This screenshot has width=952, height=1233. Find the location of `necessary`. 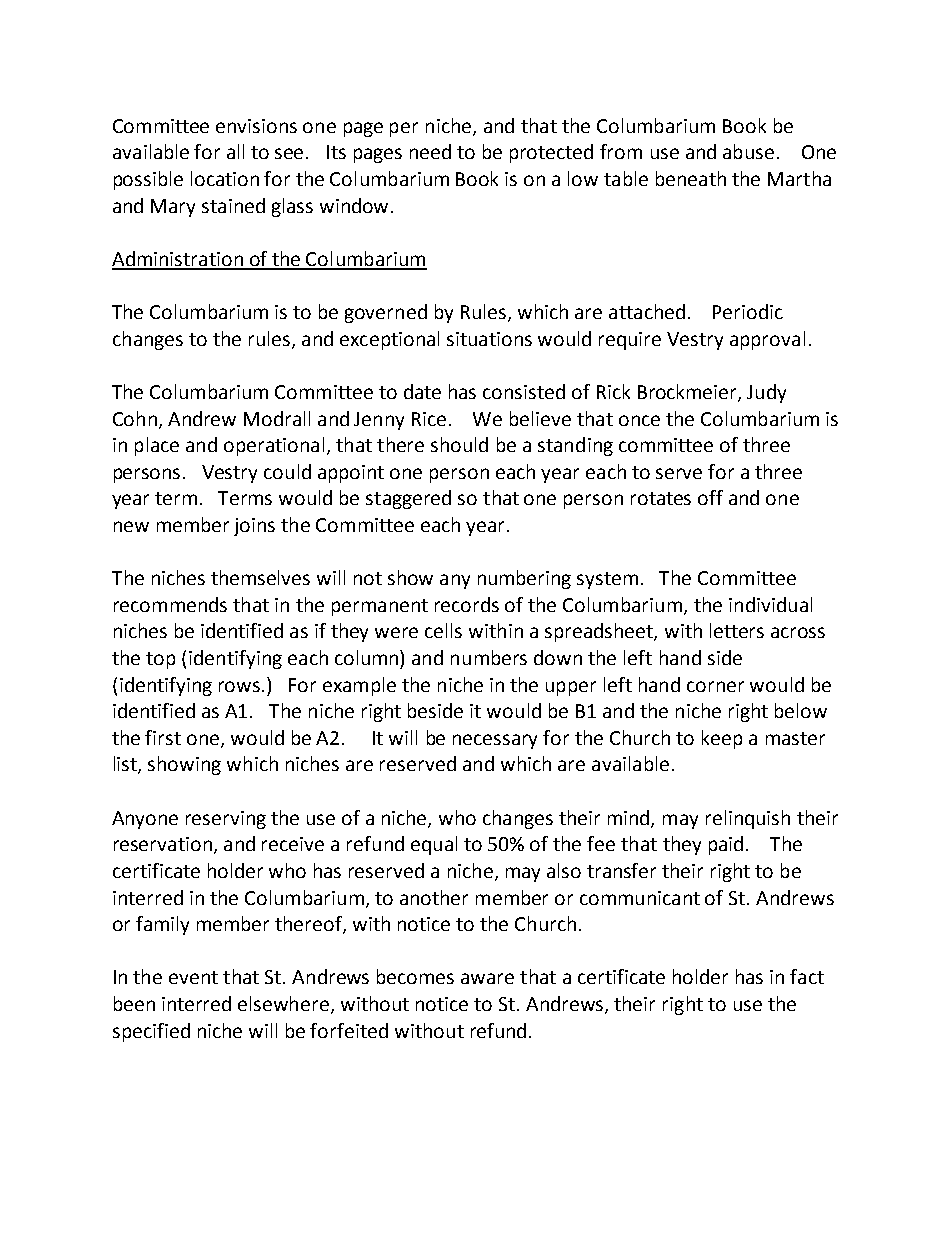

necessary is located at coordinates (495, 741).
